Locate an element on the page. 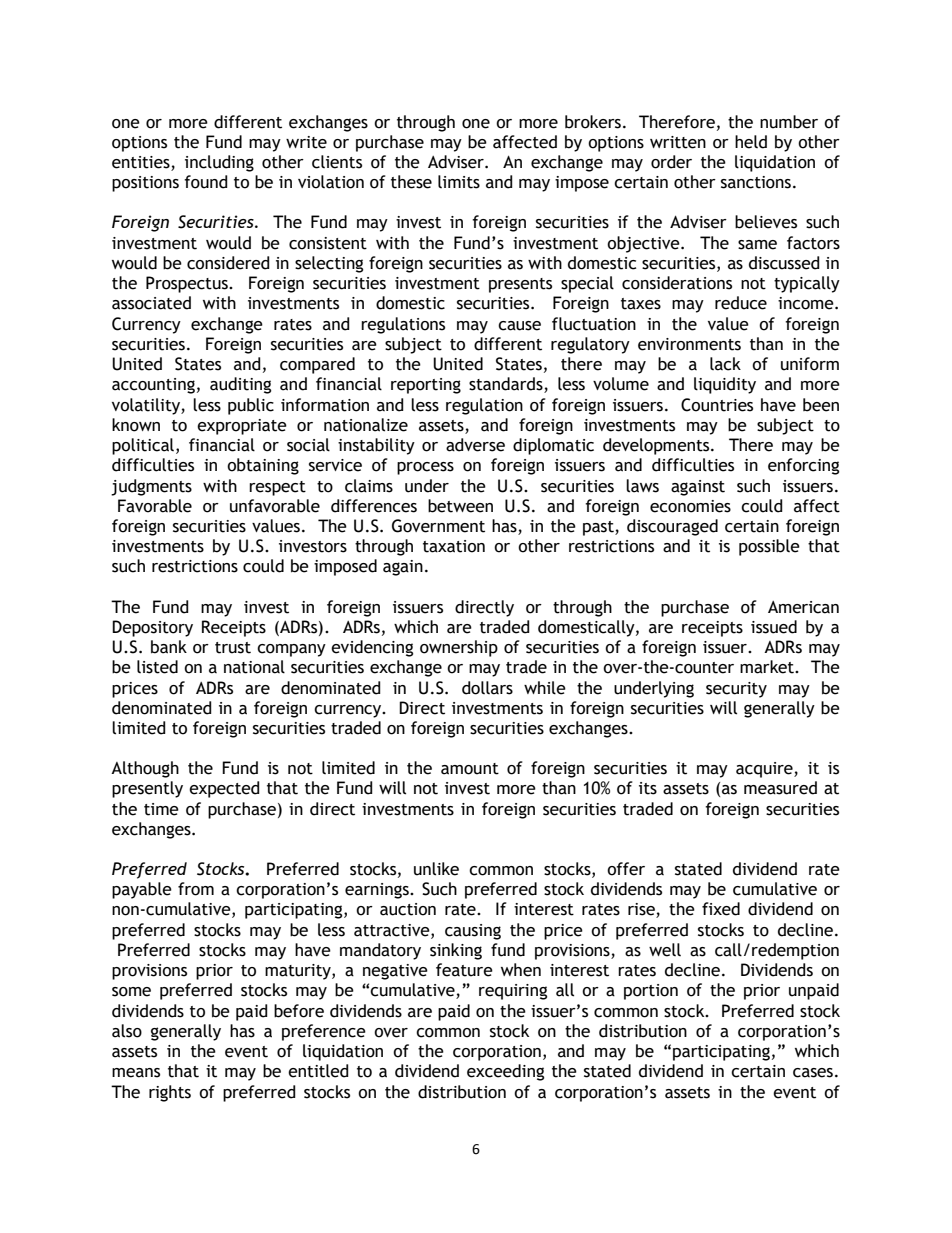 Image resolution: width=952 pixels, height=1233 pixels. limits is located at coordinates (459, 182).
